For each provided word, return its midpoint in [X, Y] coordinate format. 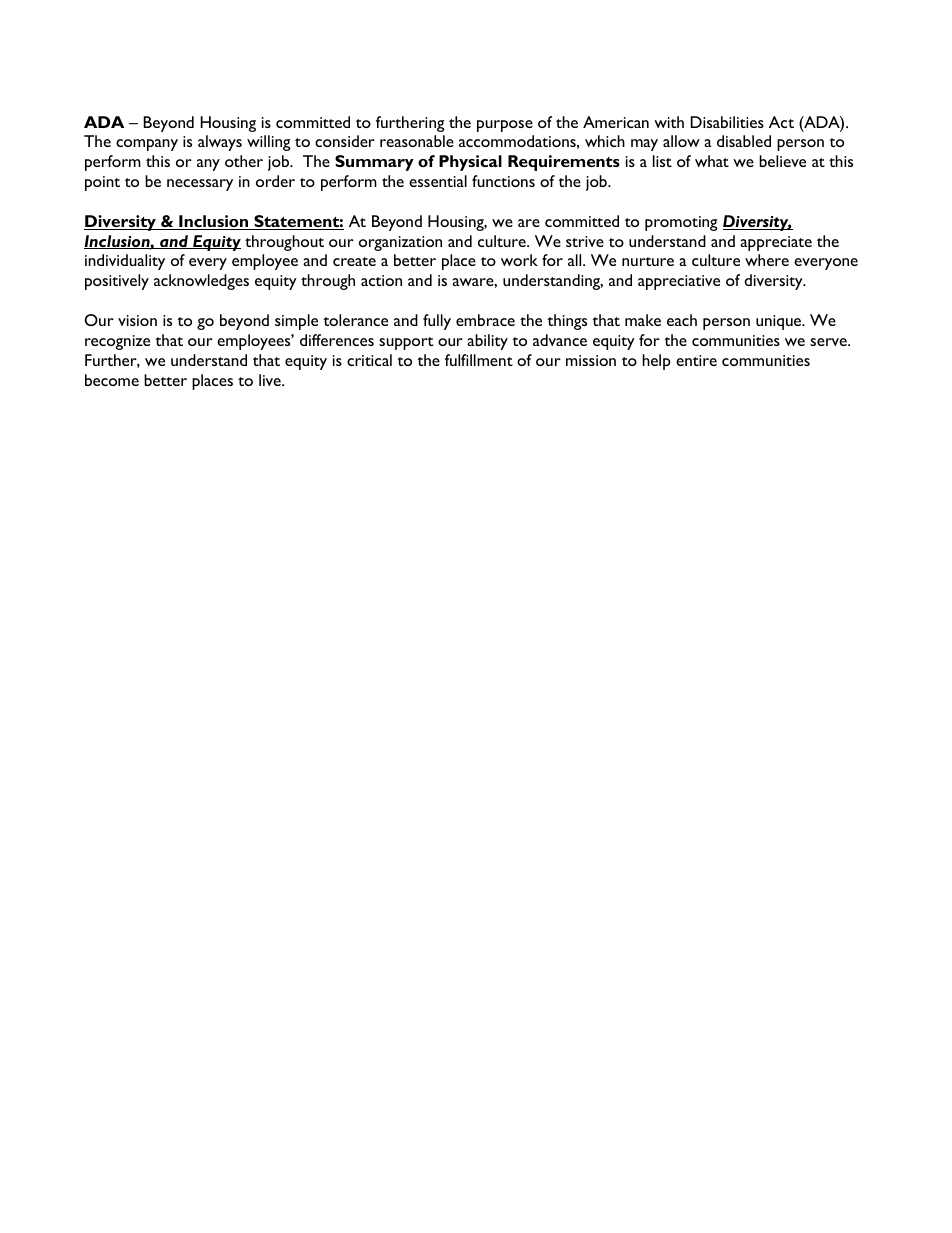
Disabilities [727, 122]
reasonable [417, 141]
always [220, 143]
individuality [125, 262]
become [112, 380]
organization [400, 243]
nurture [648, 261]
